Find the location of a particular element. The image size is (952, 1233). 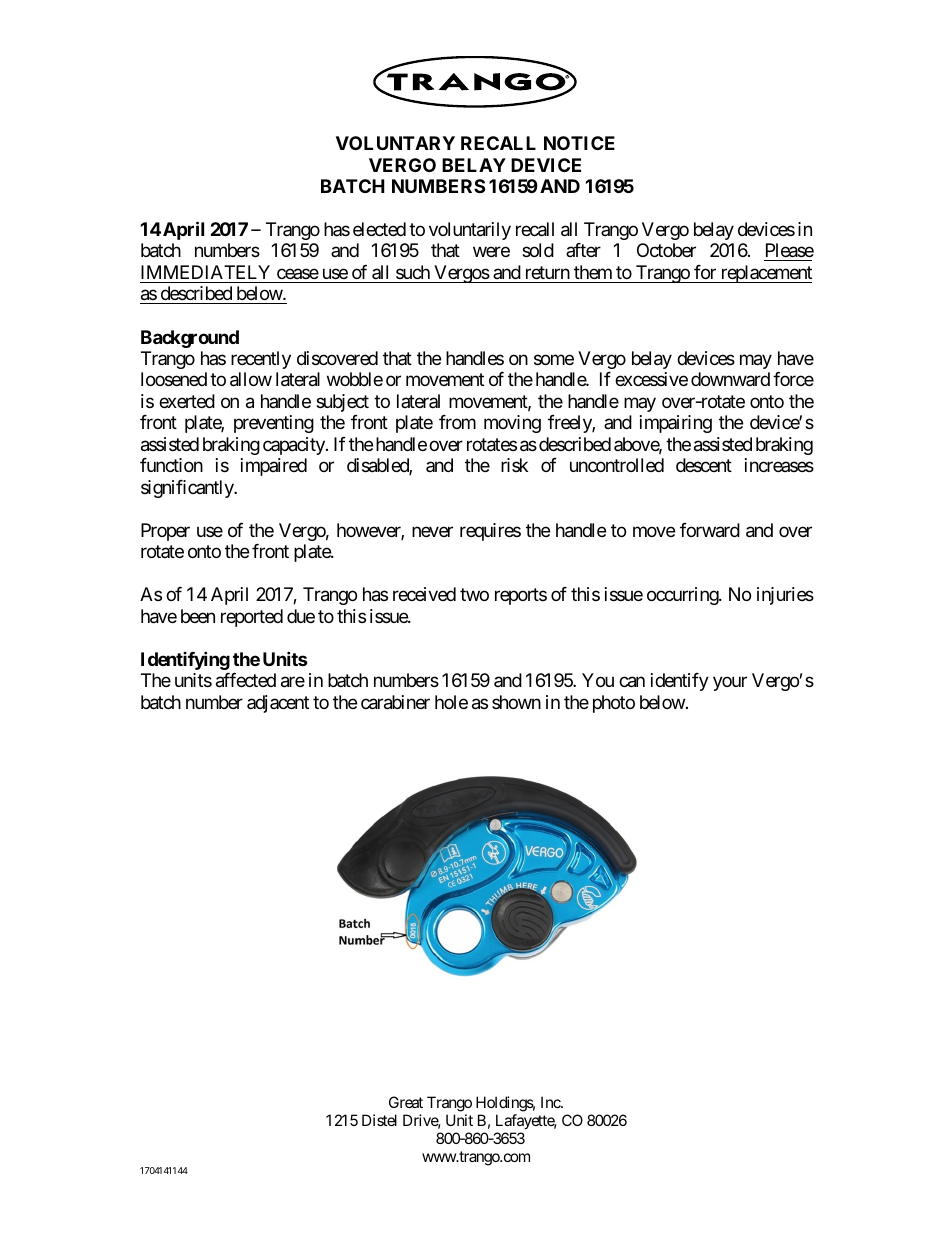

shown is located at coordinates (516, 702).
